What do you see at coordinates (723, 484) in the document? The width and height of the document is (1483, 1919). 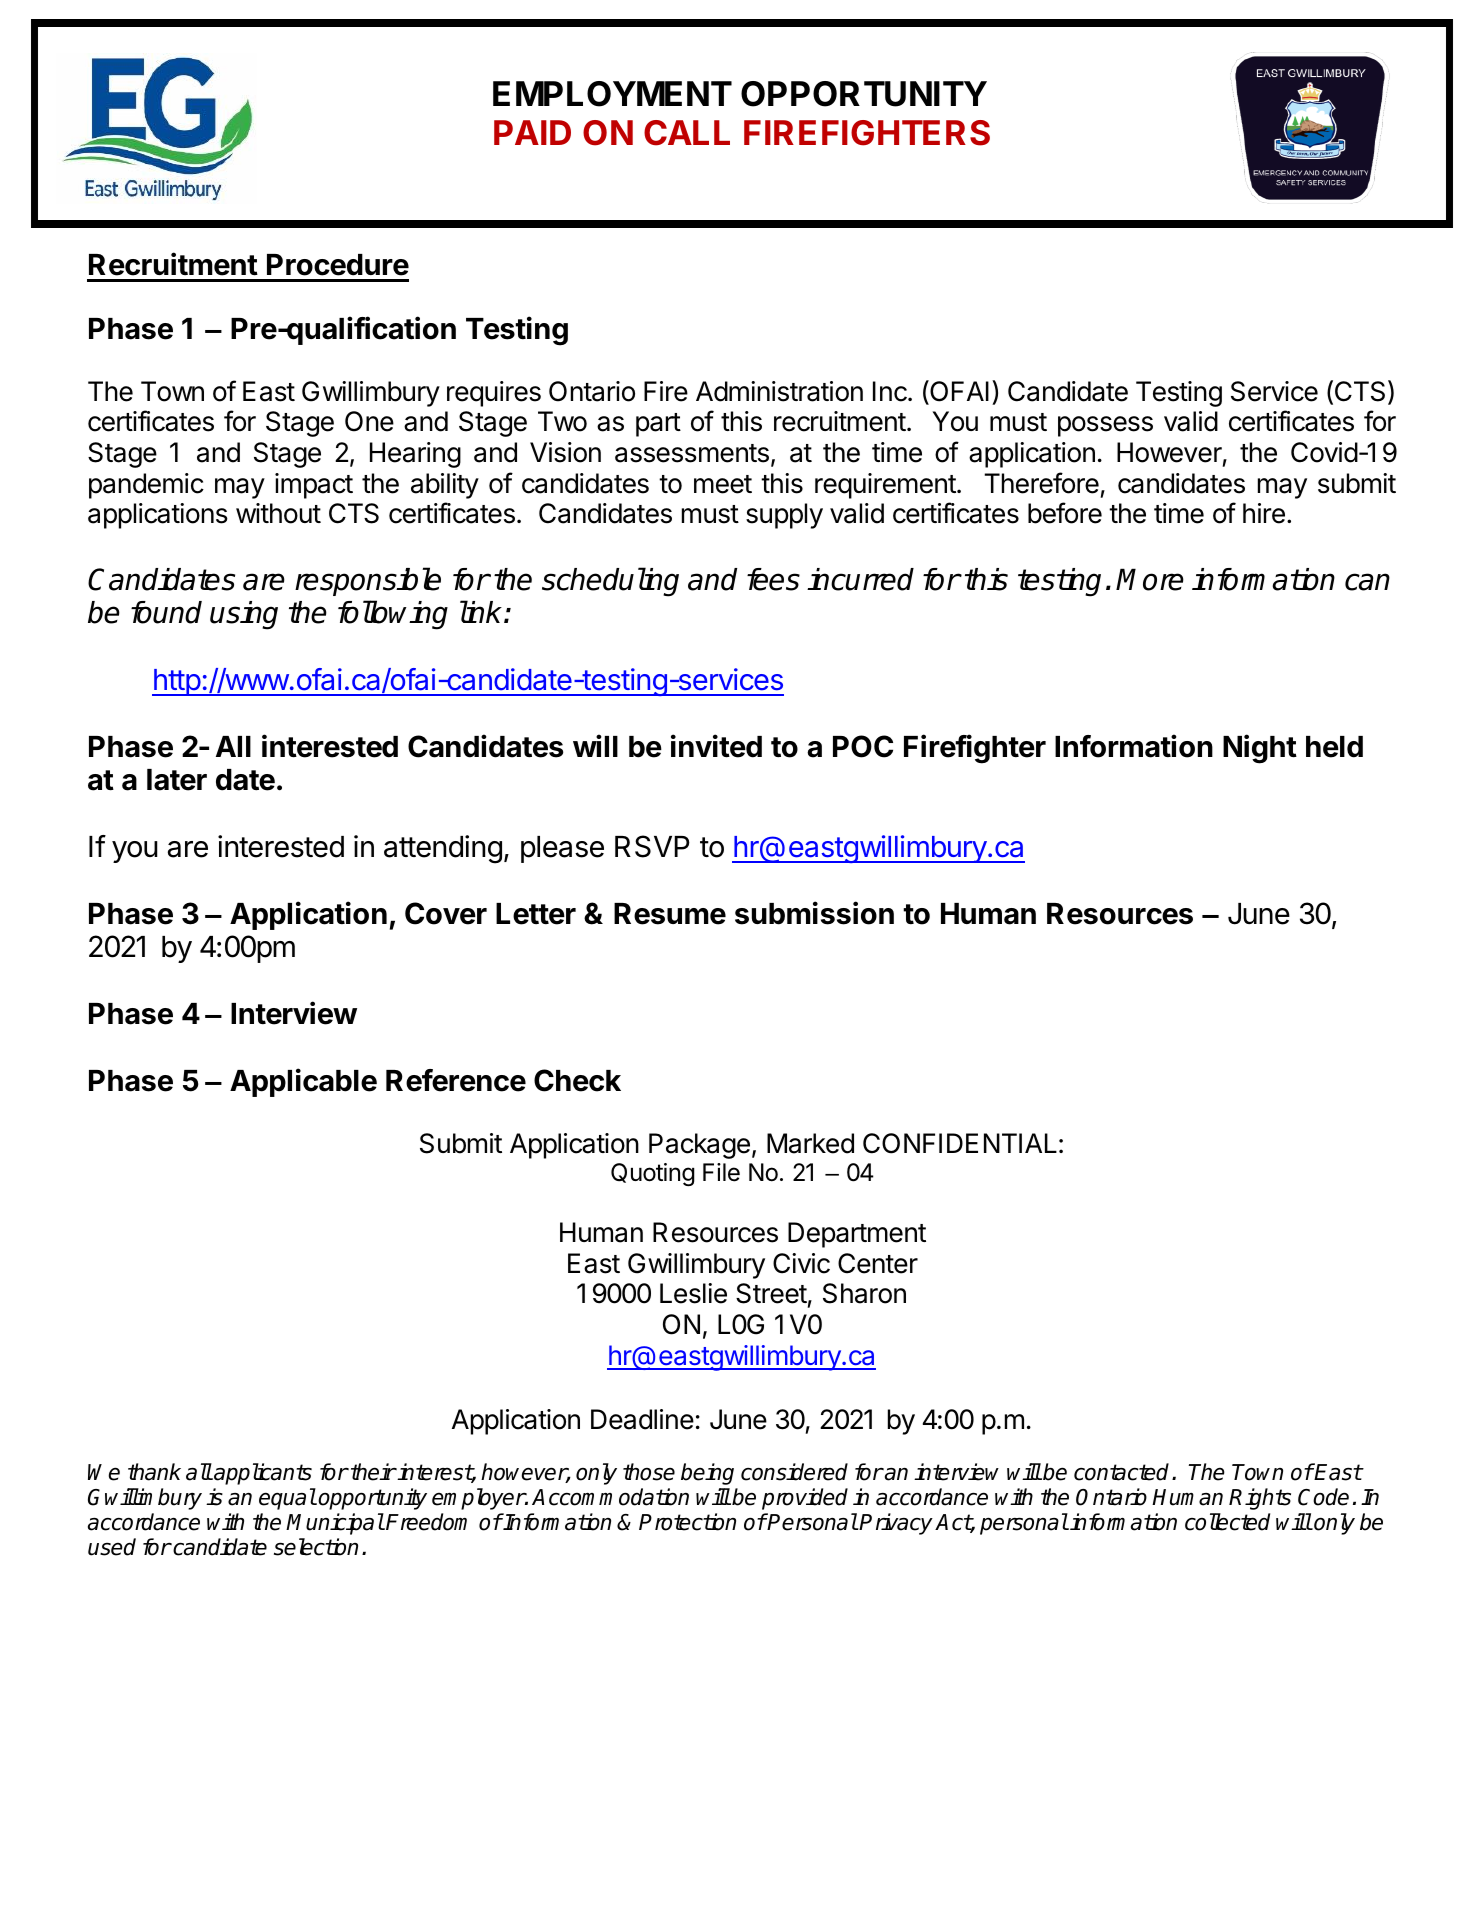 I see `meet` at bounding box center [723, 484].
